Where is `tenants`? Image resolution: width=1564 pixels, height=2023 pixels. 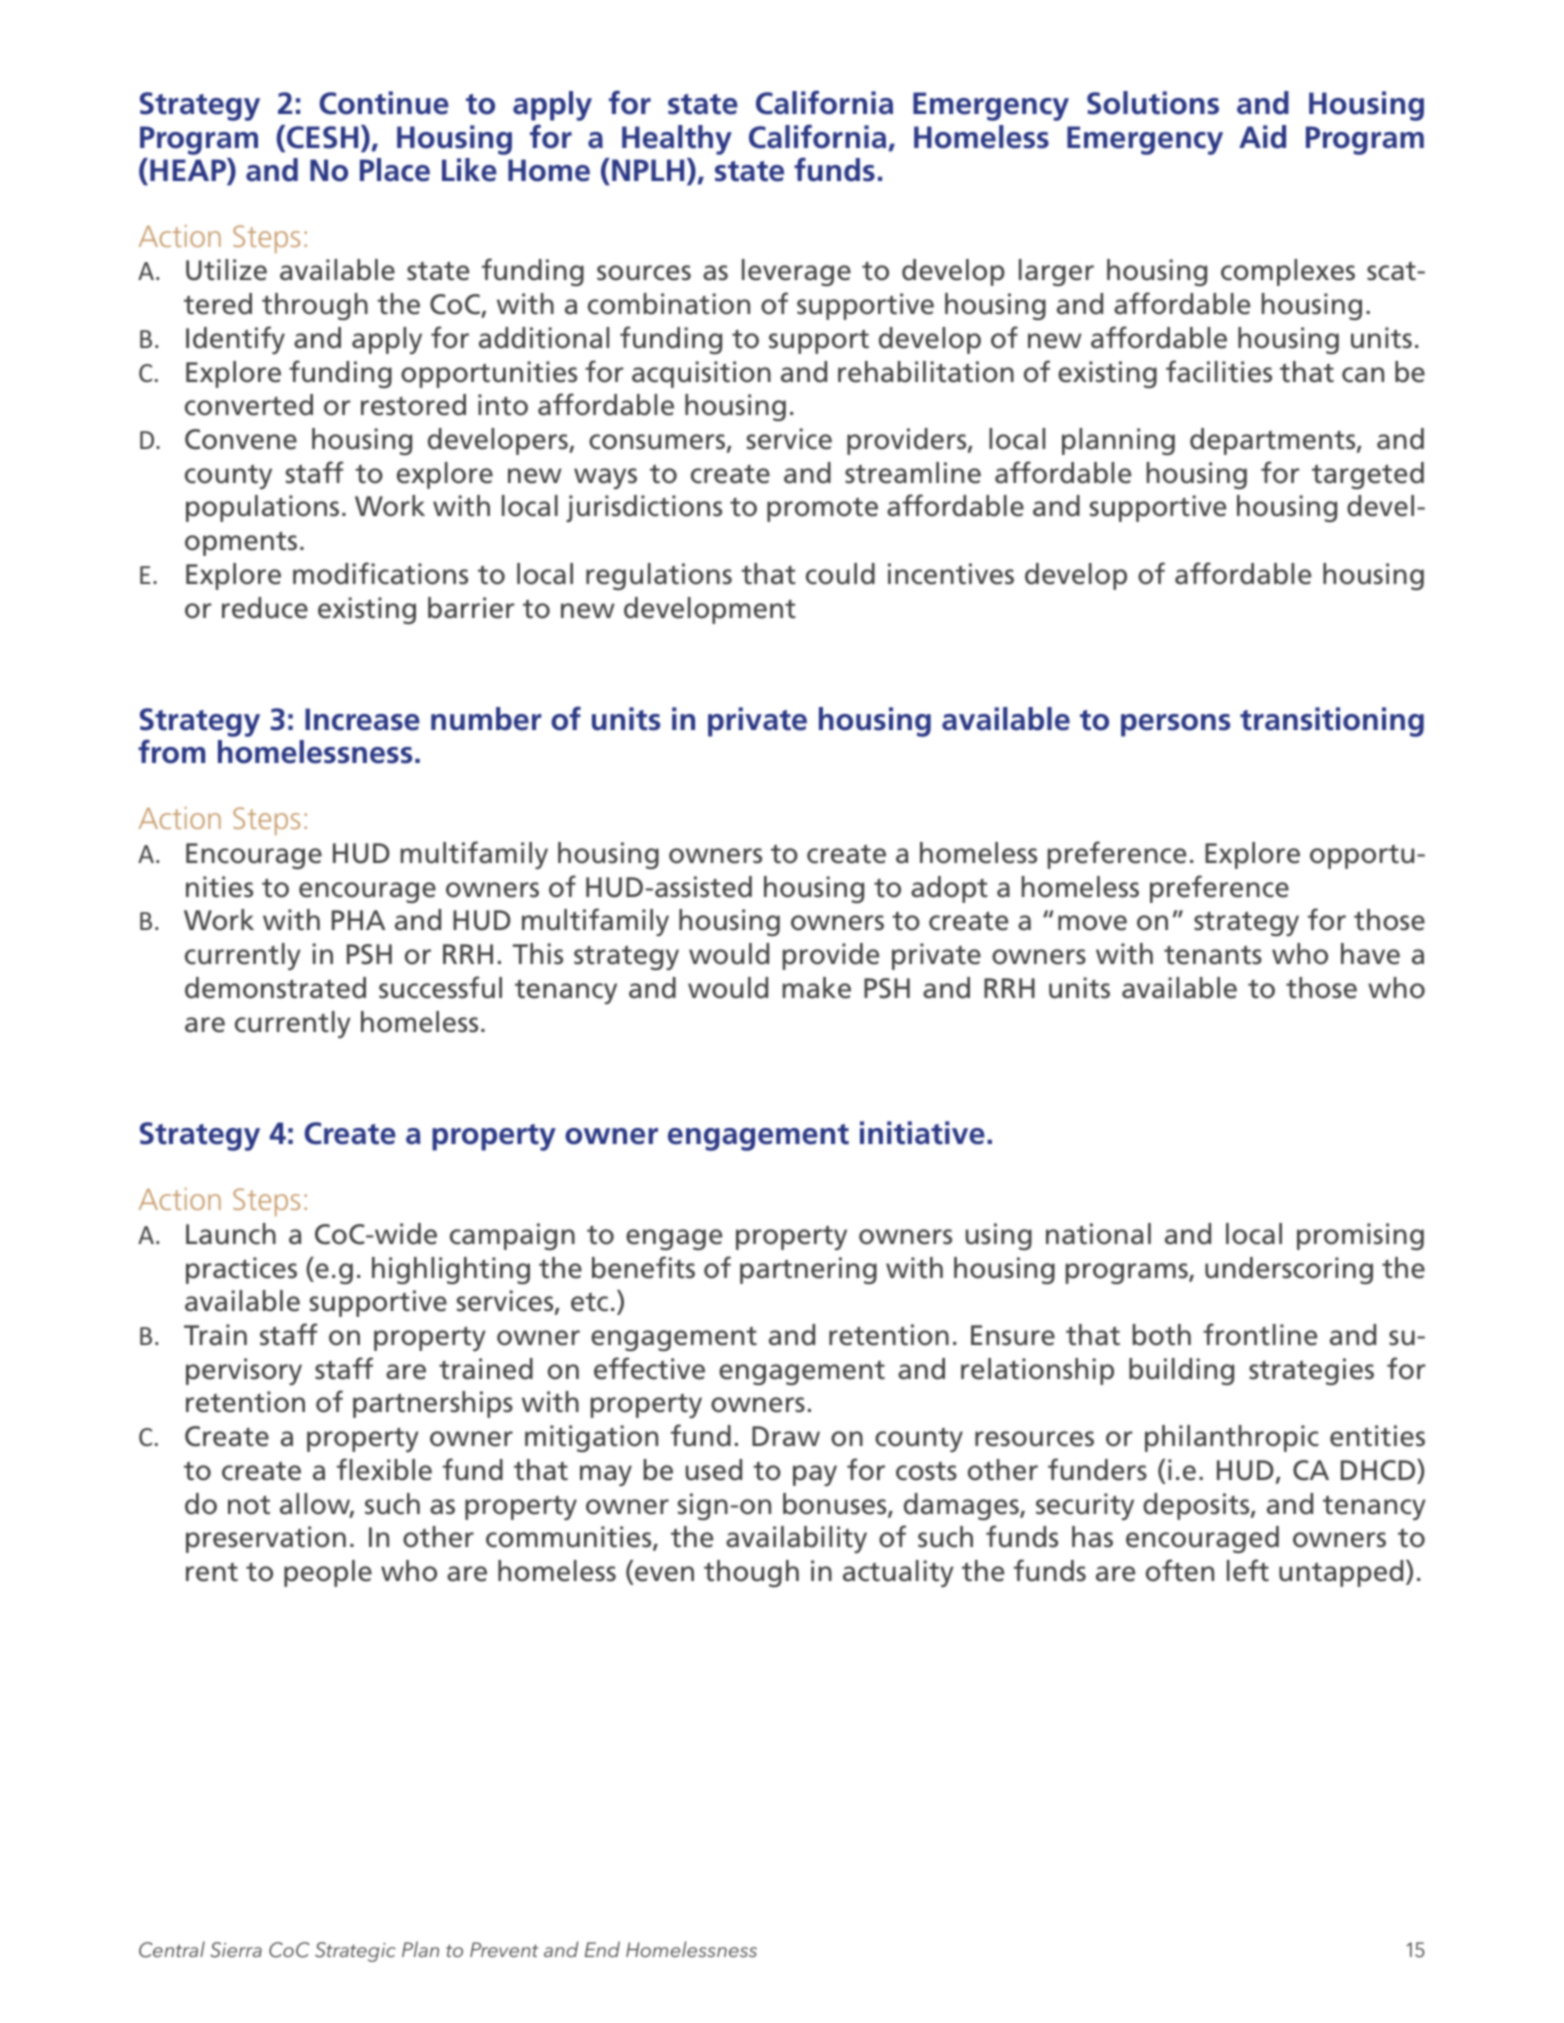
tenants is located at coordinates (1213, 955).
